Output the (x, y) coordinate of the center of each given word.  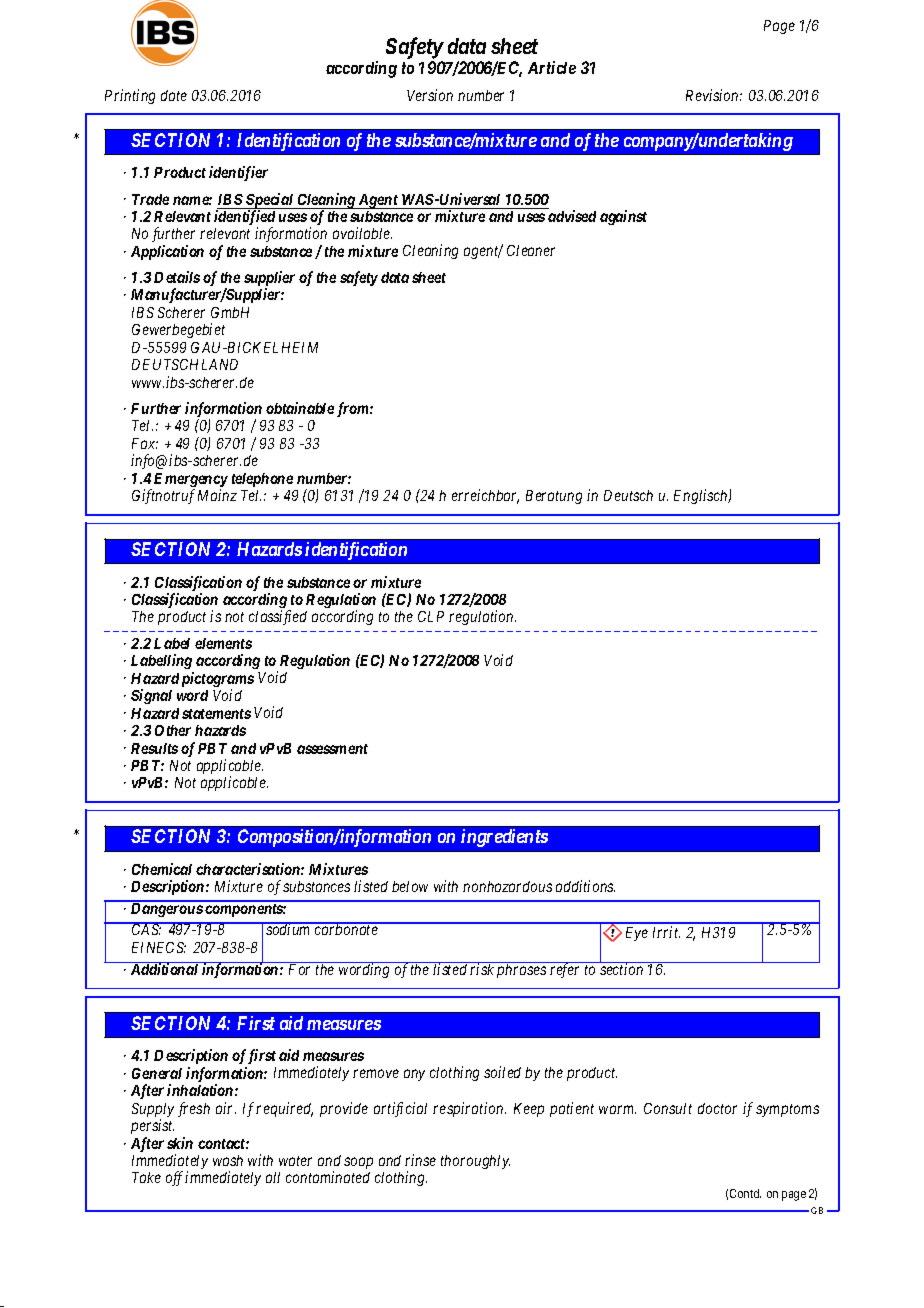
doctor (717, 1108)
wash (228, 1160)
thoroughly (475, 1162)
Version (430, 95)
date (174, 95)
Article (552, 67)
